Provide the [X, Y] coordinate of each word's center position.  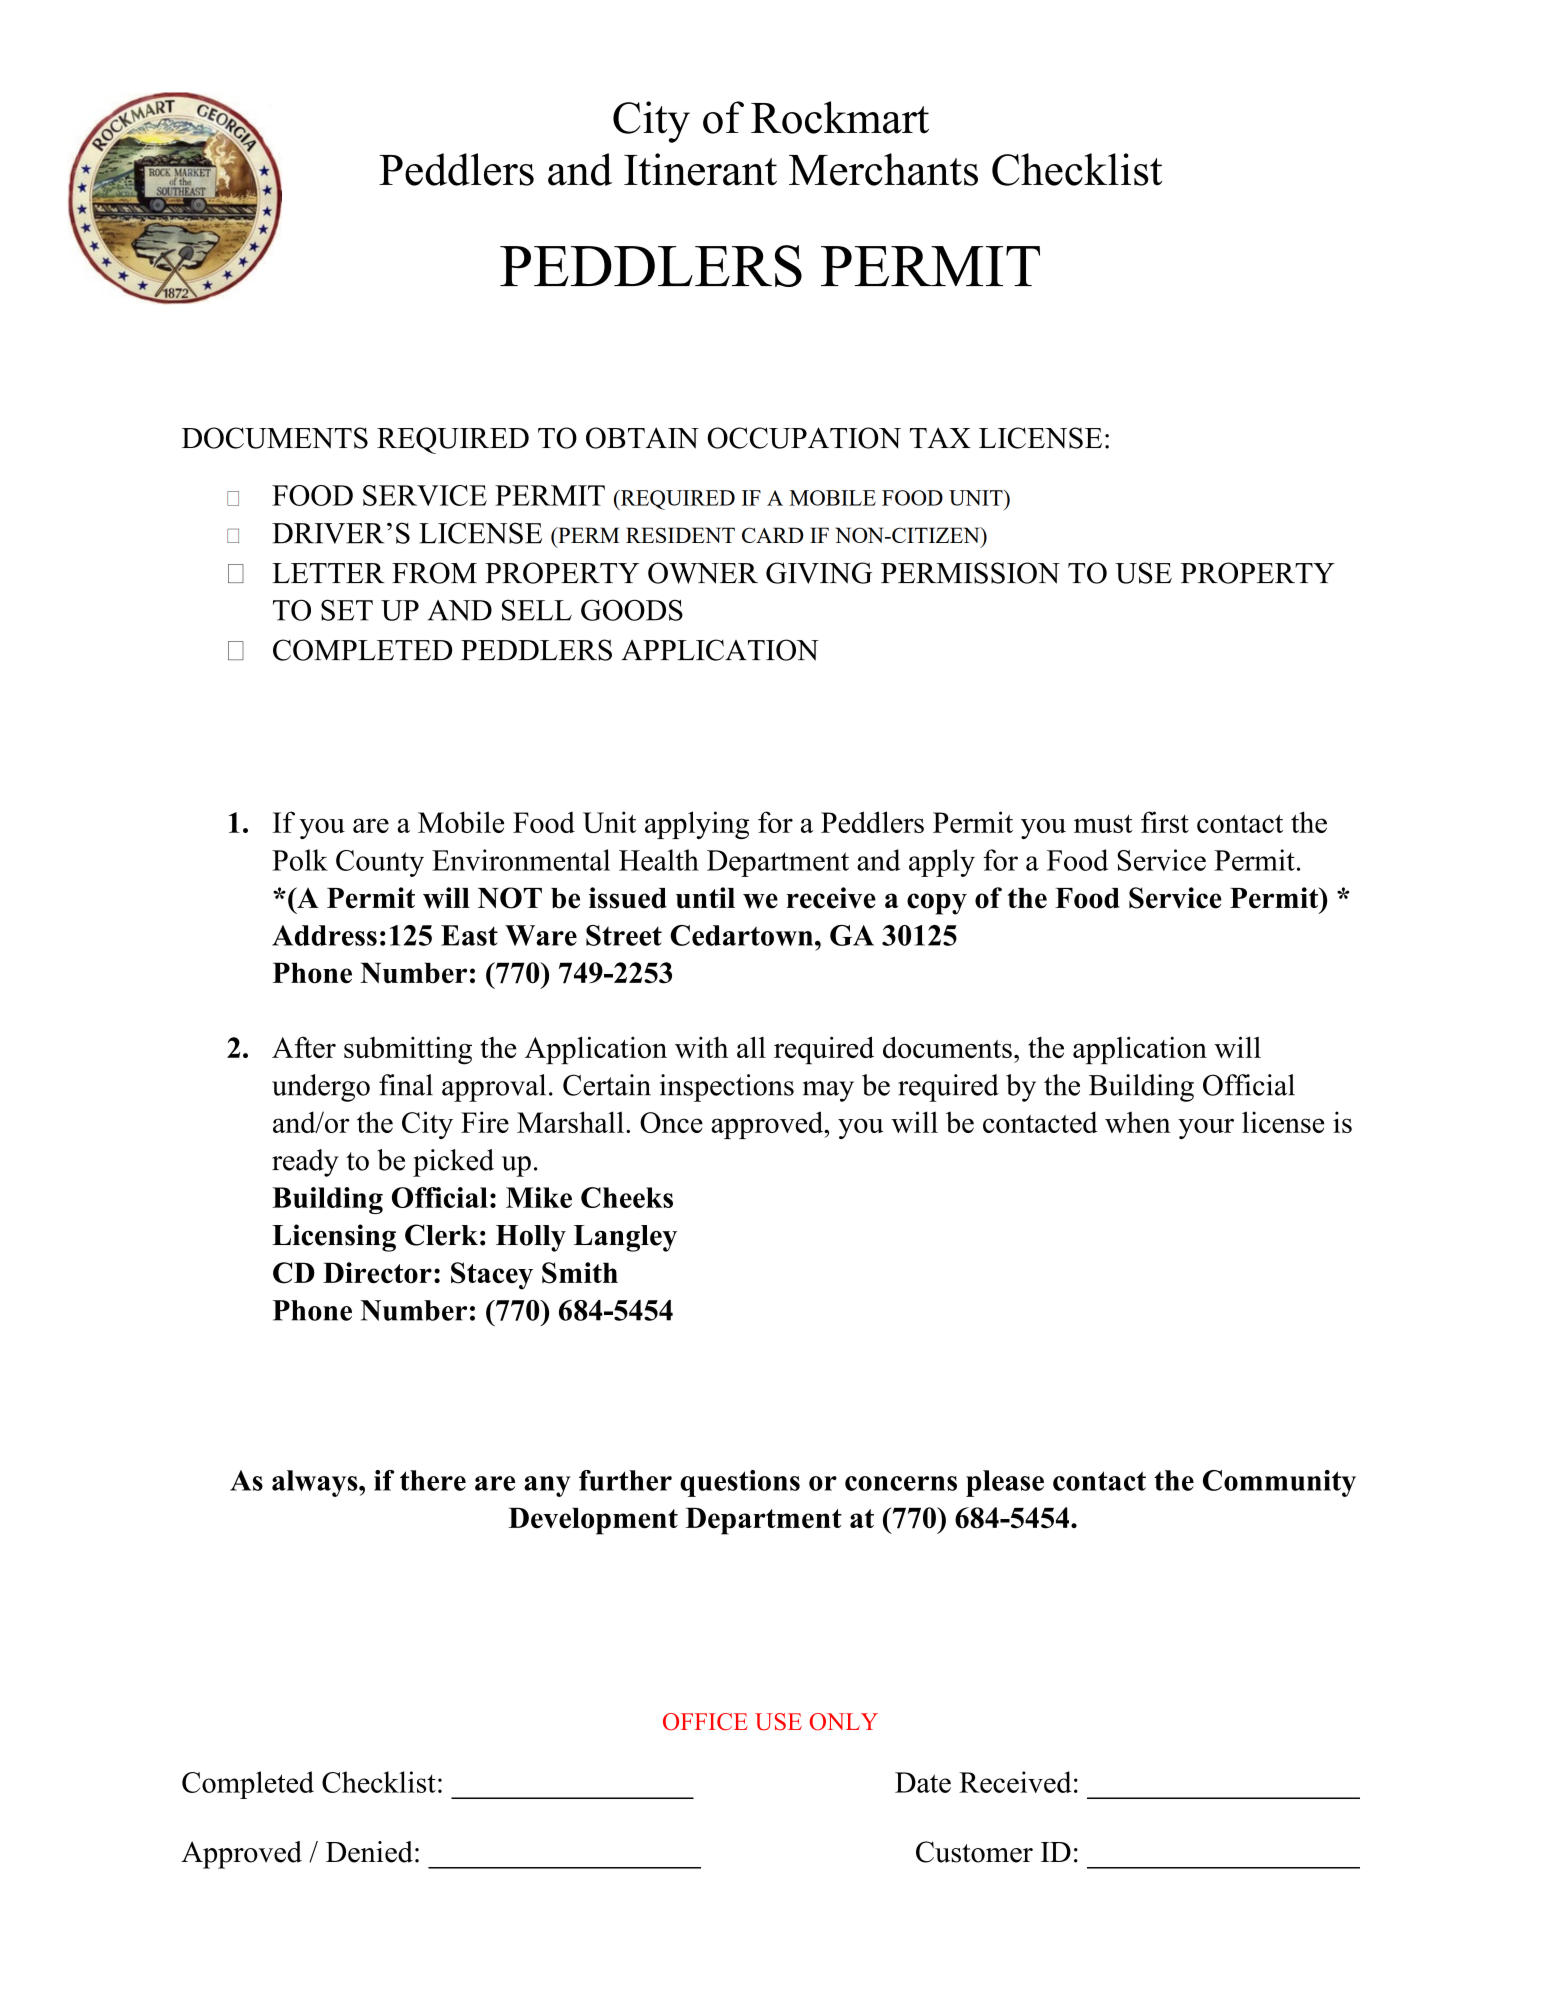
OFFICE [705, 1722]
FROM [434, 573]
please [1005, 1483]
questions [740, 1483]
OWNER [703, 573]
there [433, 1480]
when [1138, 1122]
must [1103, 824]
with [701, 1047]
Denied [369, 1852]
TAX [940, 437]
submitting [408, 1050]
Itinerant [700, 169]
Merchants [883, 169]
